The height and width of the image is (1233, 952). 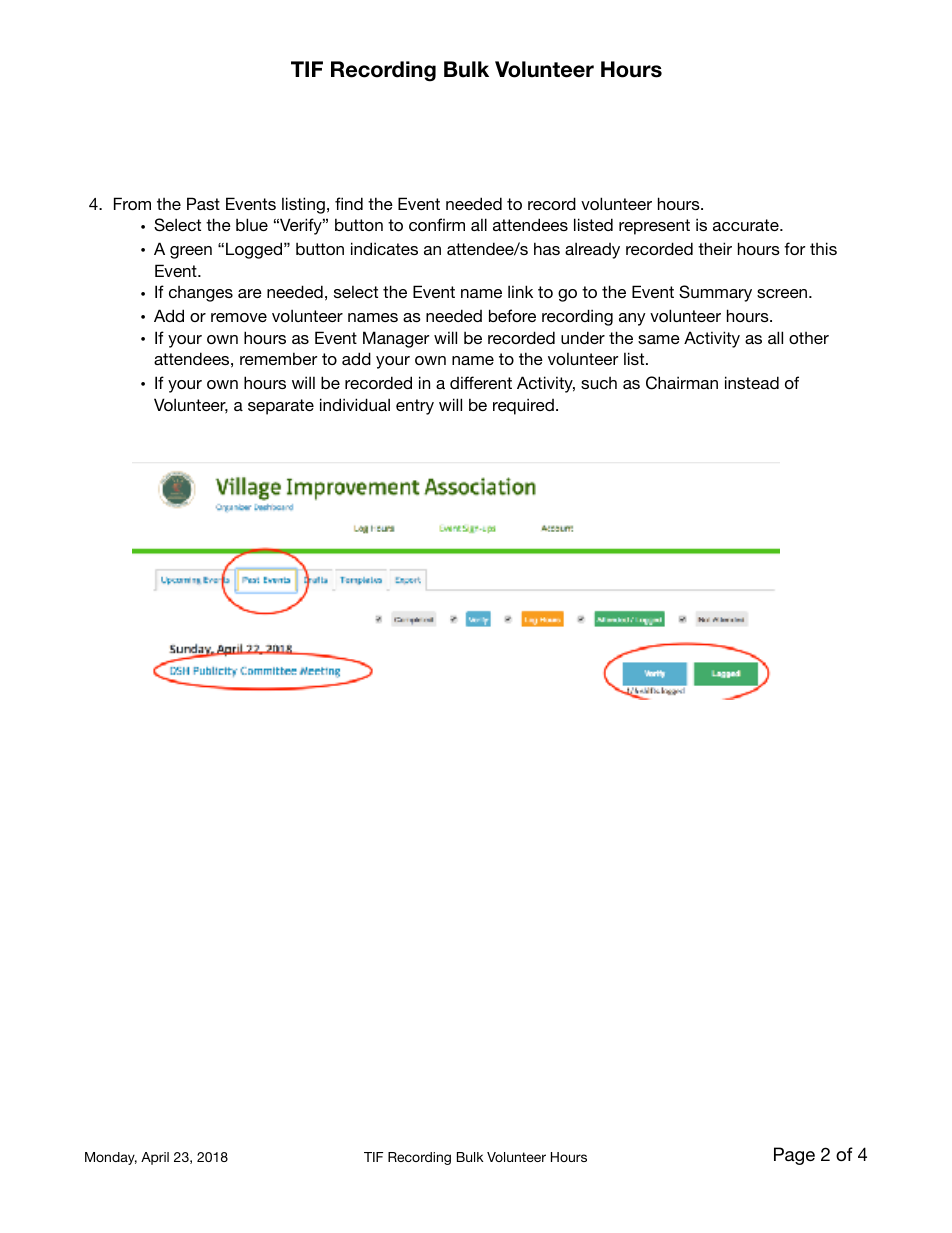 I want to click on same, so click(x=659, y=339).
